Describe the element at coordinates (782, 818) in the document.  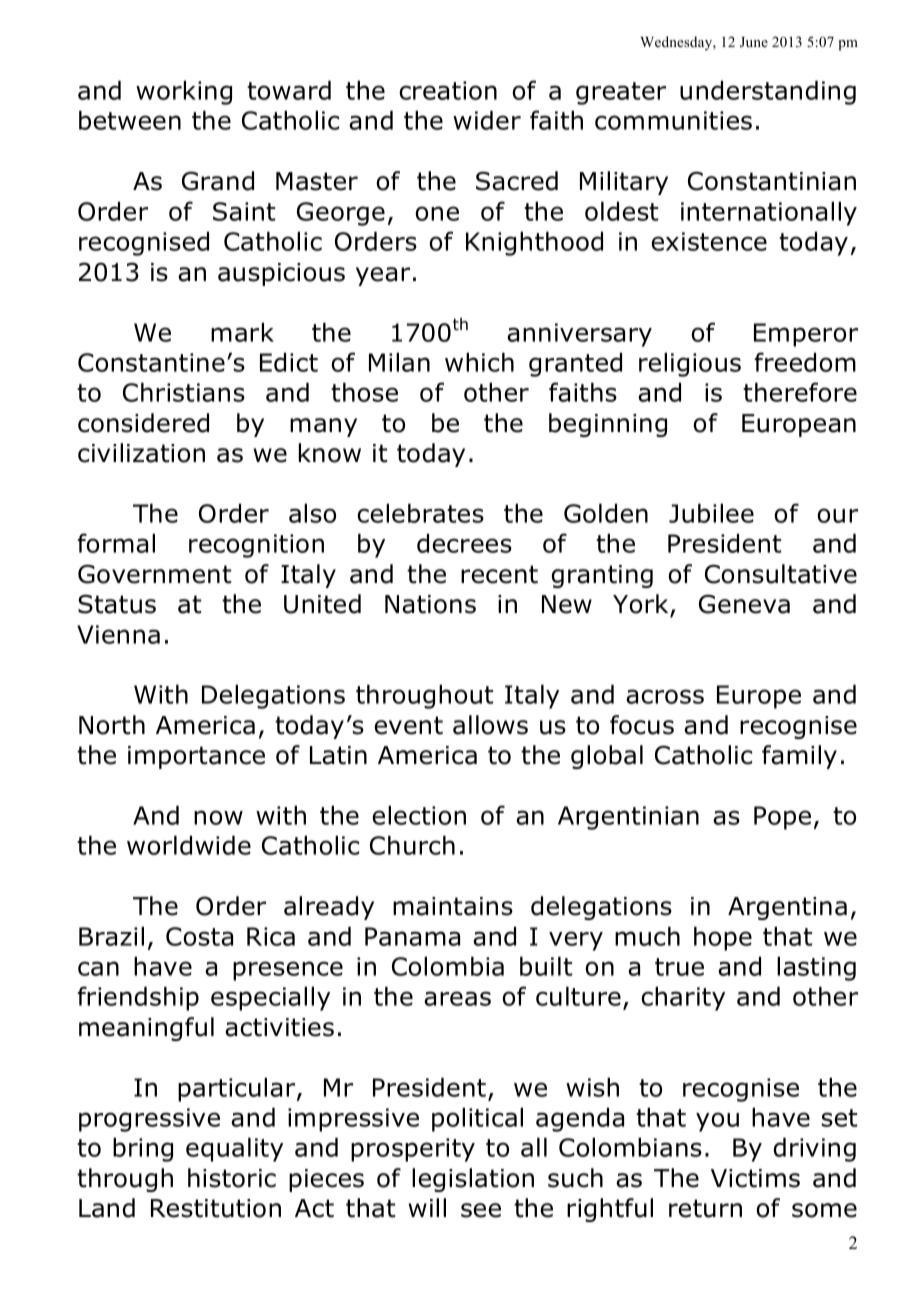
I see `Pope` at that location.
